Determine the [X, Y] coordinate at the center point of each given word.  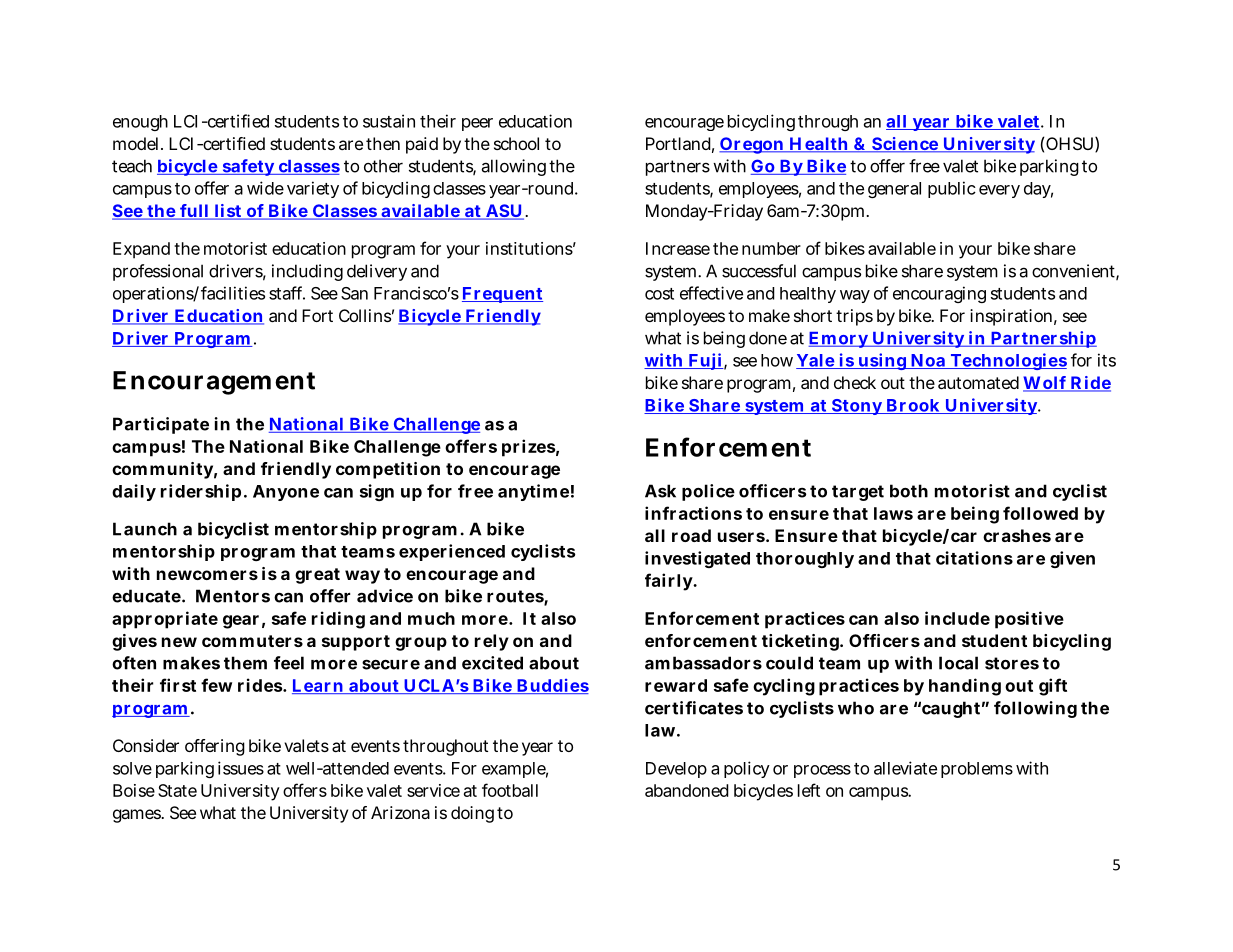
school [516, 143]
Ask [660, 491]
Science [905, 145]
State [177, 790]
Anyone [286, 493]
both [909, 491]
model [137, 143]
